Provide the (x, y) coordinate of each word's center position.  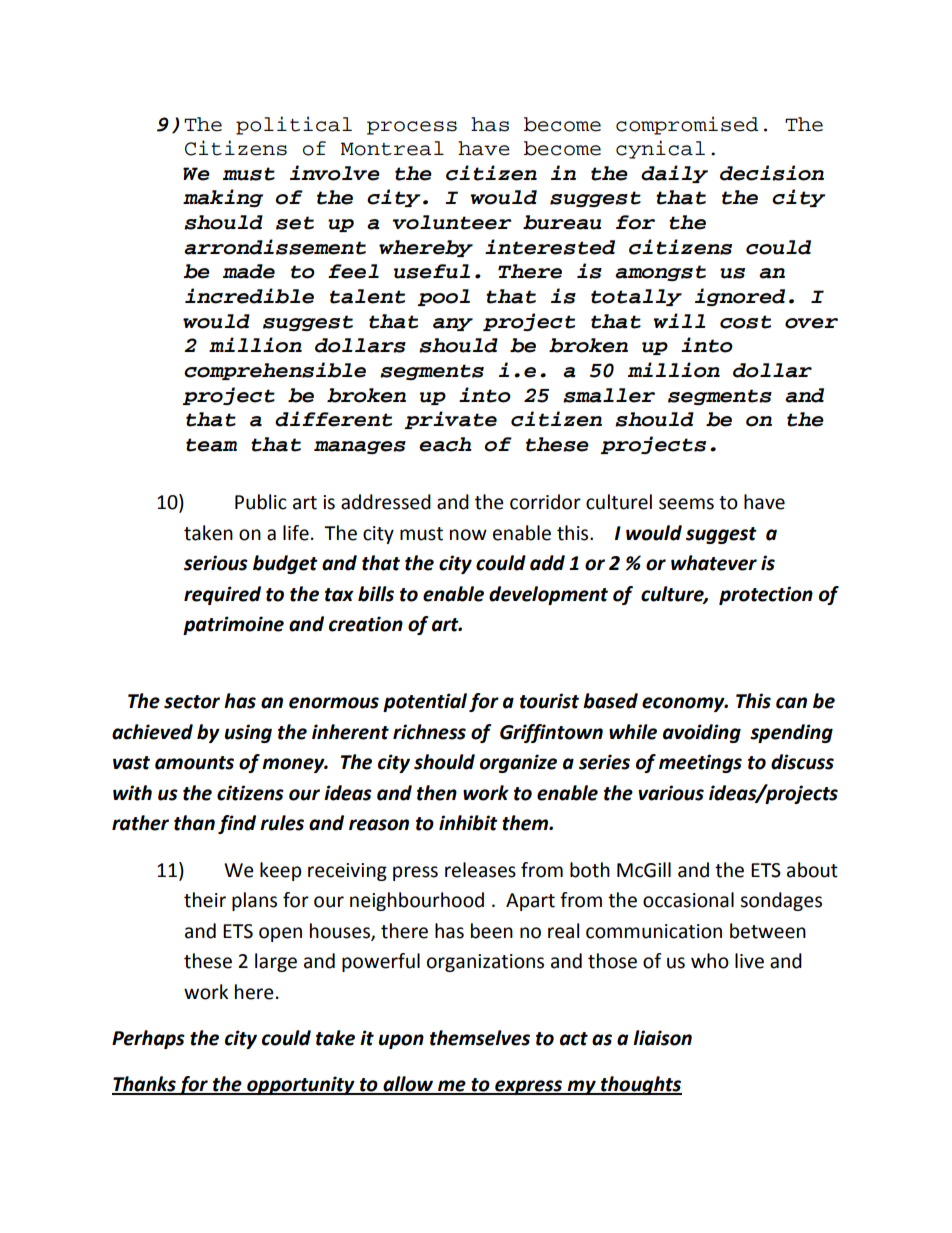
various (671, 793)
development (548, 595)
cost (745, 322)
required (222, 595)
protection (766, 595)
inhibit (468, 823)
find (237, 824)
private (450, 420)
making (223, 198)
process (412, 128)
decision (772, 173)
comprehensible (275, 371)
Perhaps (148, 1039)
